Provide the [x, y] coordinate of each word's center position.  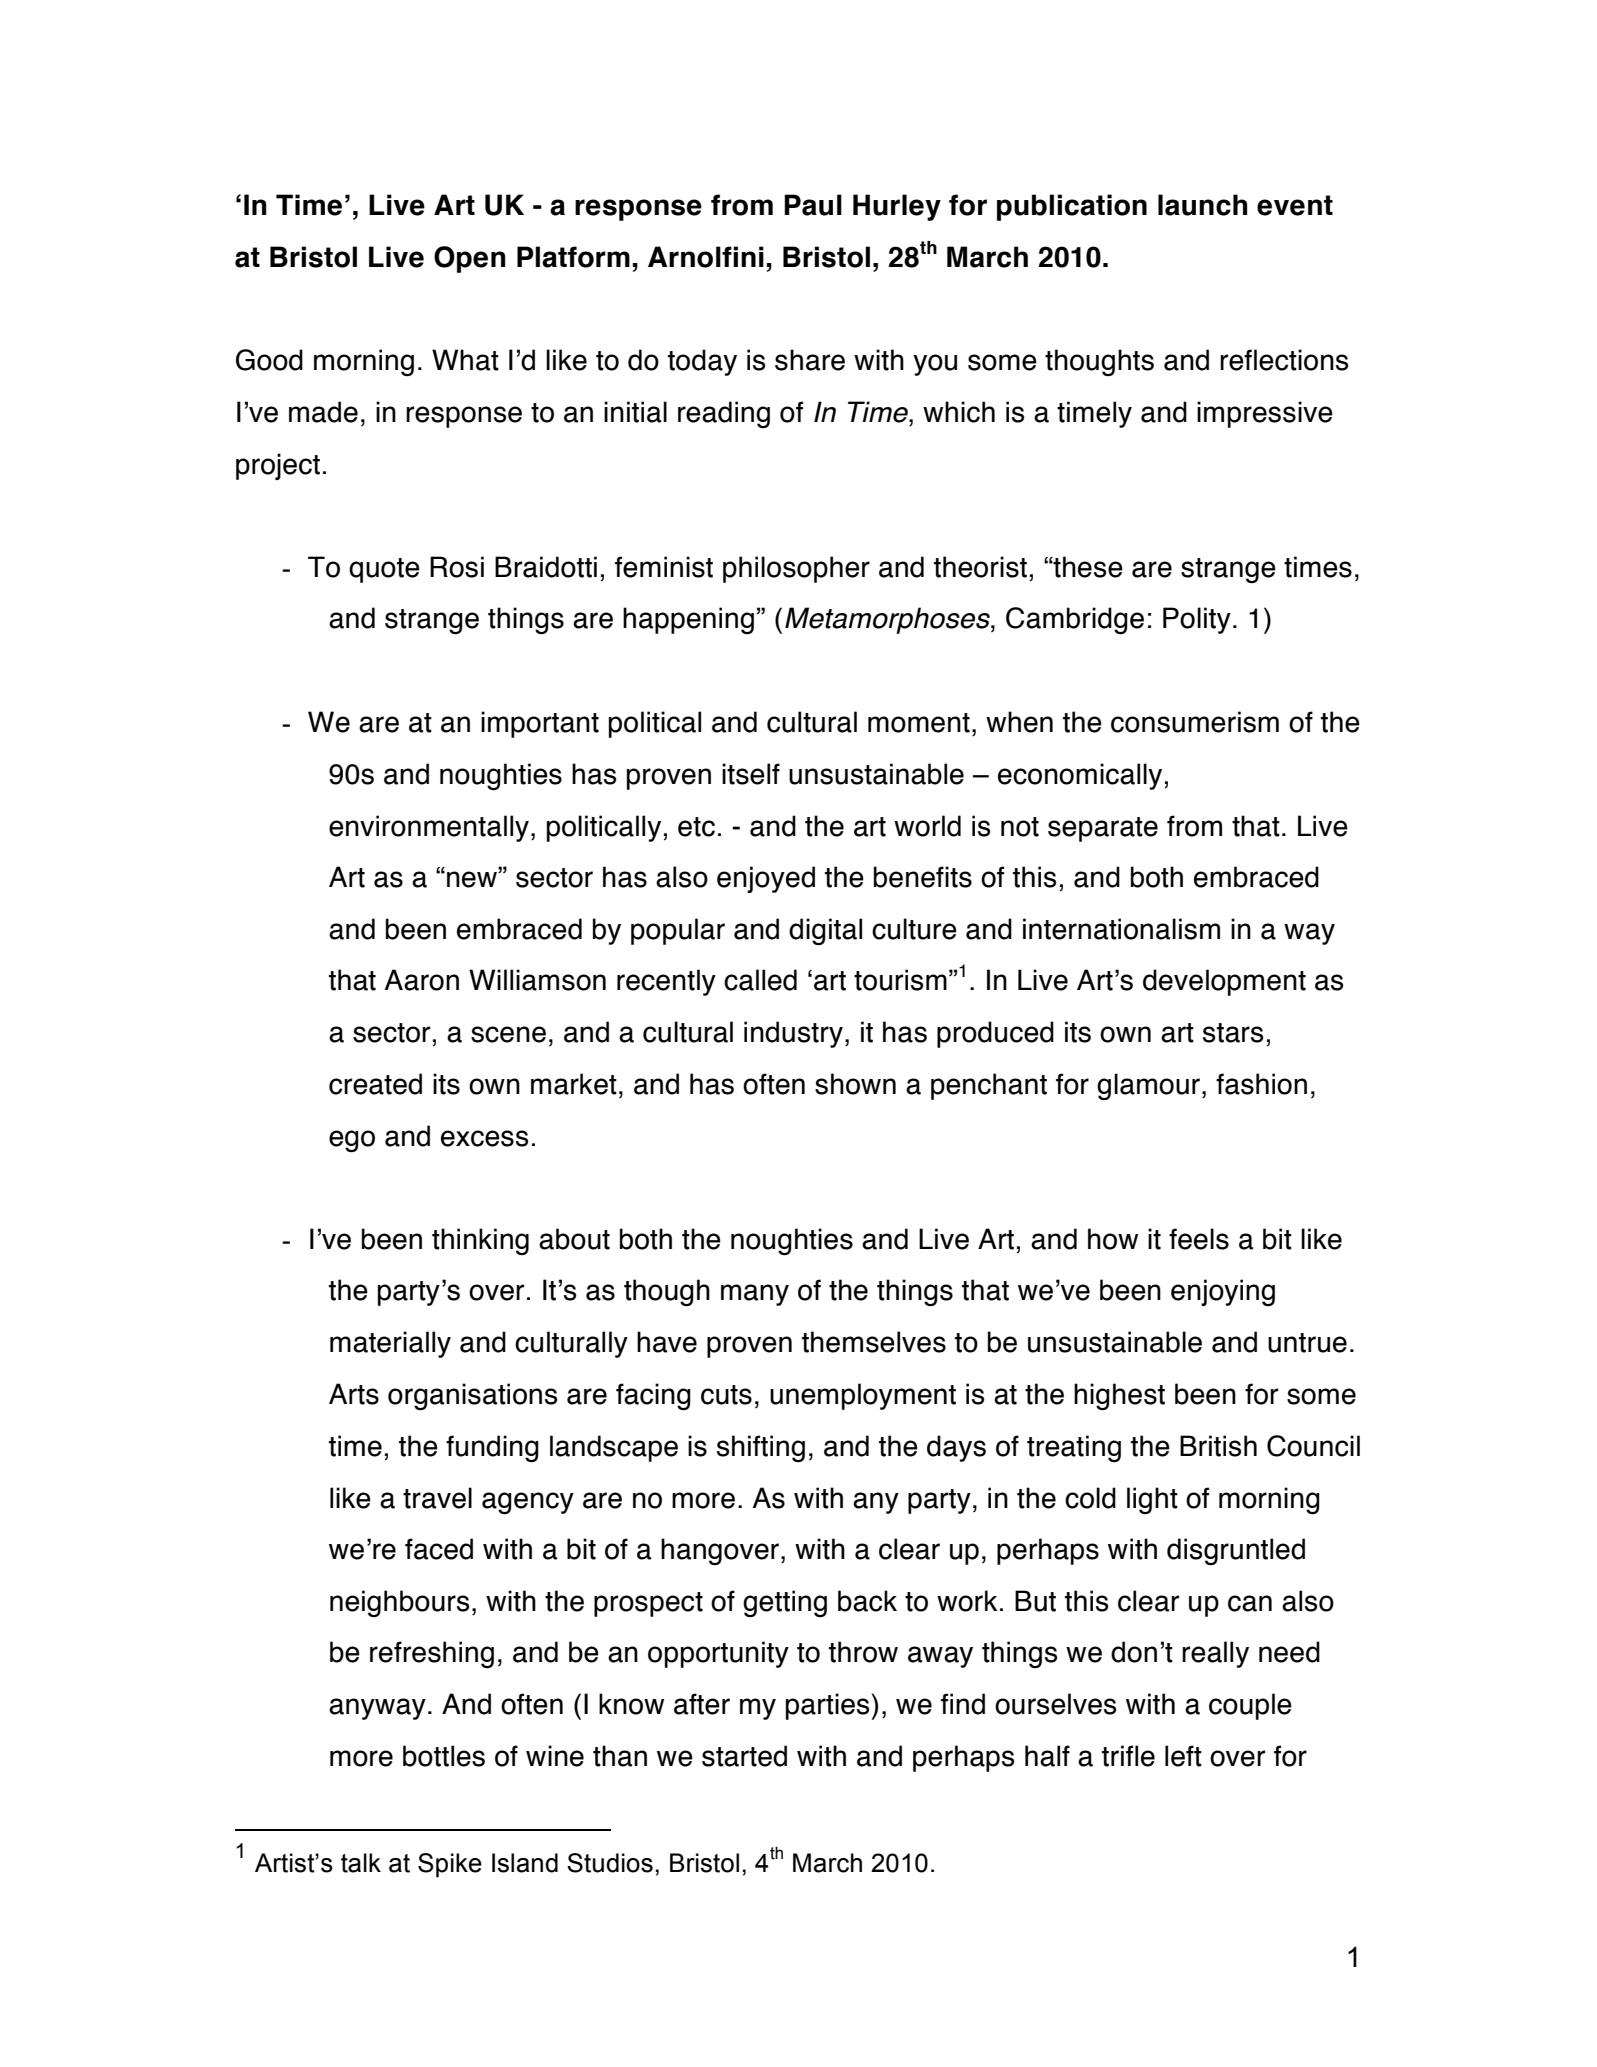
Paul [813, 205]
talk [361, 1863]
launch [1202, 205]
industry [793, 1034]
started [744, 1756]
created [375, 1084]
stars [1233, 1033]
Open [470, 259]
